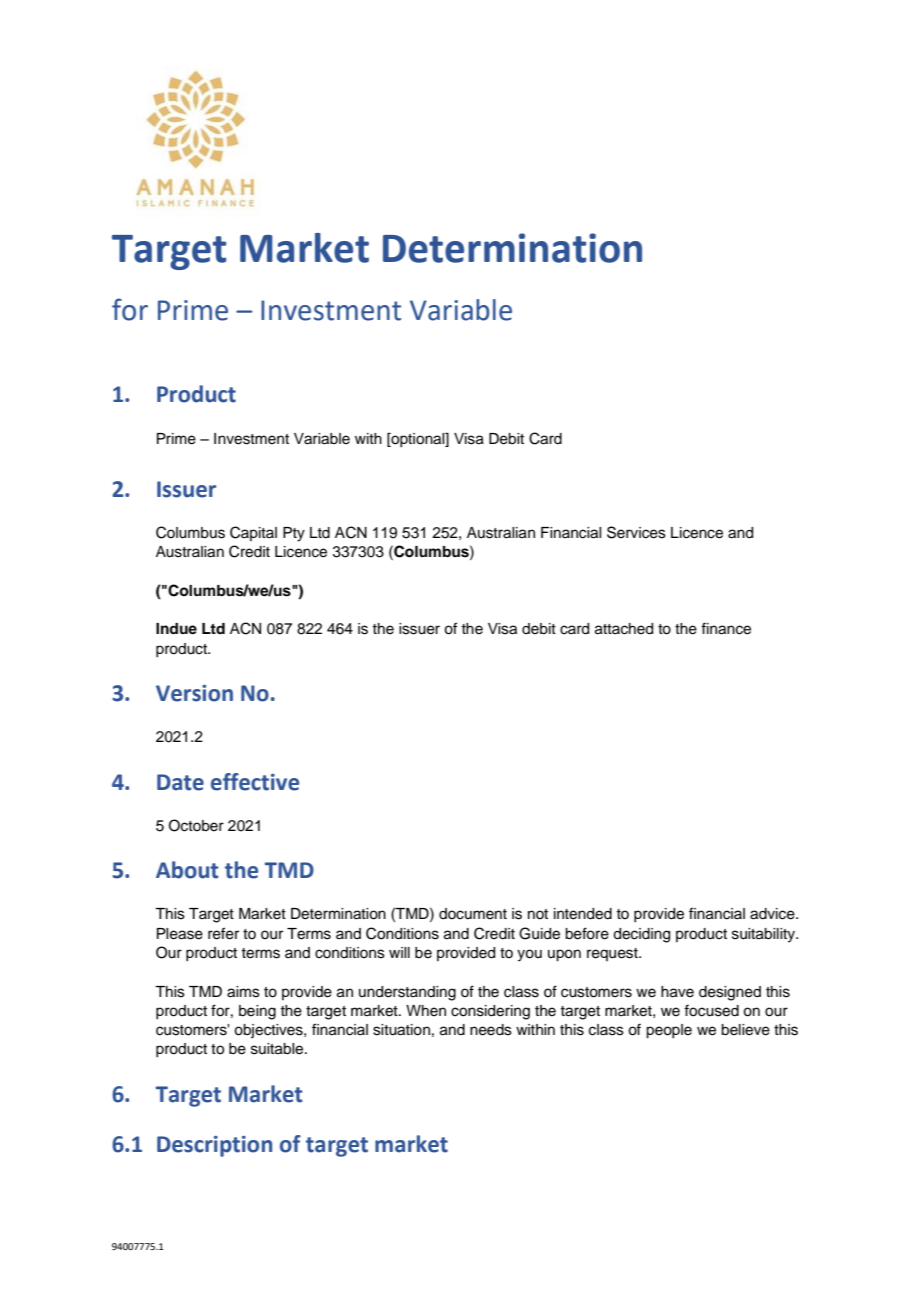  Describe the element at coordinates (253, 533) in the page. I see `Capital` at that location.
